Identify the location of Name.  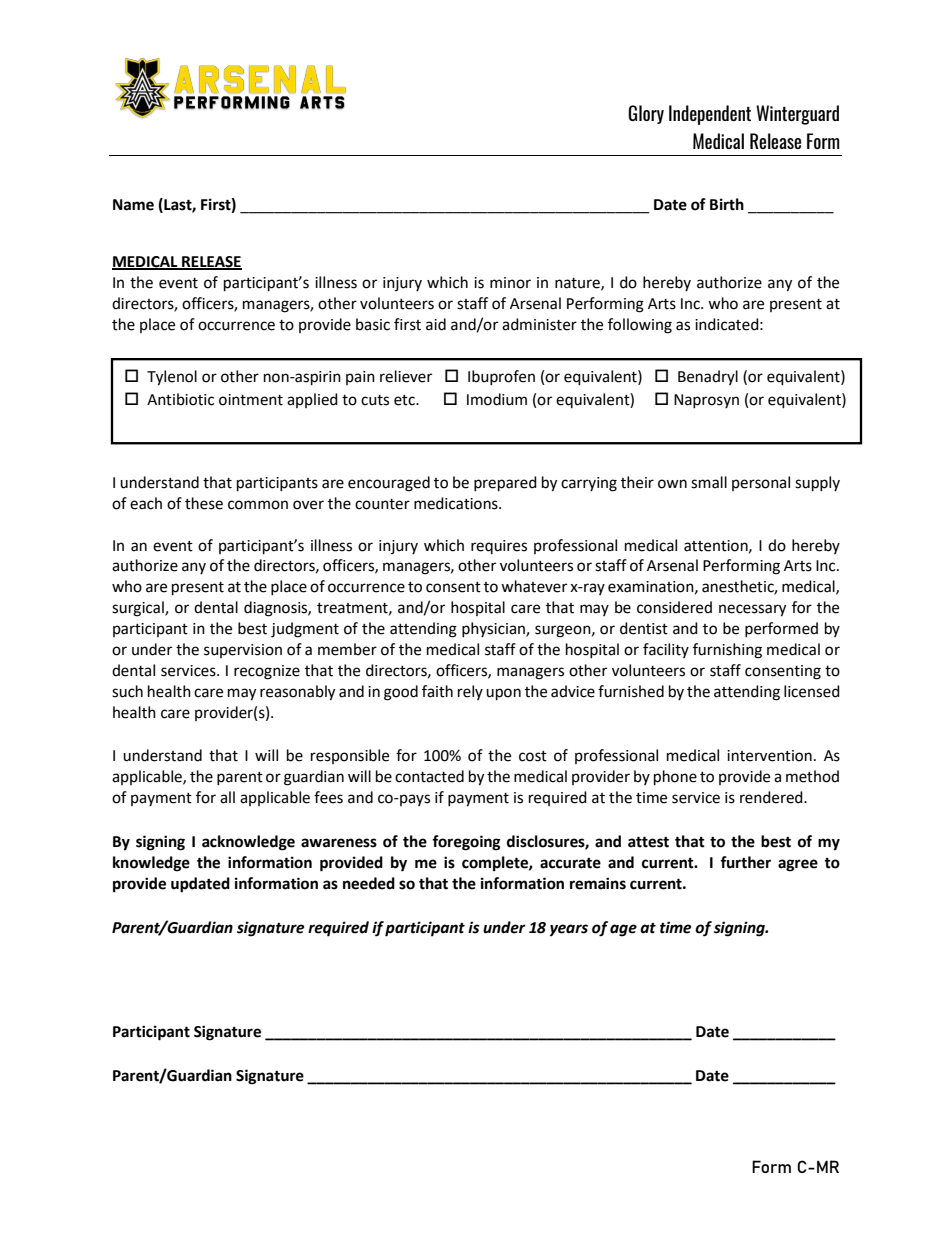
(133, 205).
